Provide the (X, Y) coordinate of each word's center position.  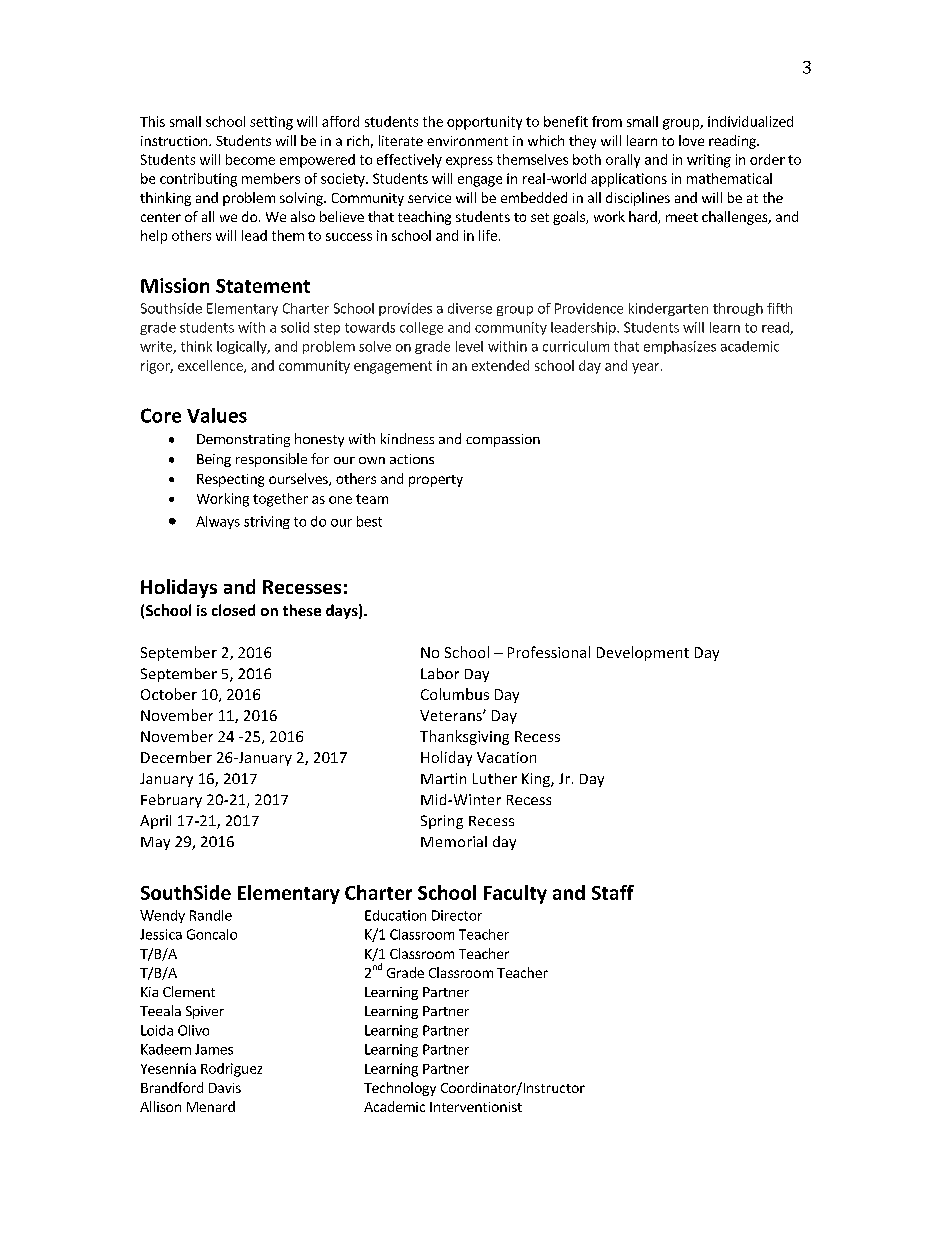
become (250, 159)
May (155, 843)
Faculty (515, 894)
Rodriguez (231, 1070)
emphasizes (680, 347)
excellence (211, 366)
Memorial (454, 841)
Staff (613, 892)
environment (467, 141)
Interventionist (476, 1107)
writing (709, 161)
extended (500, 365)
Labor (440, 673)
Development (643, 653)
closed (233, 610)
